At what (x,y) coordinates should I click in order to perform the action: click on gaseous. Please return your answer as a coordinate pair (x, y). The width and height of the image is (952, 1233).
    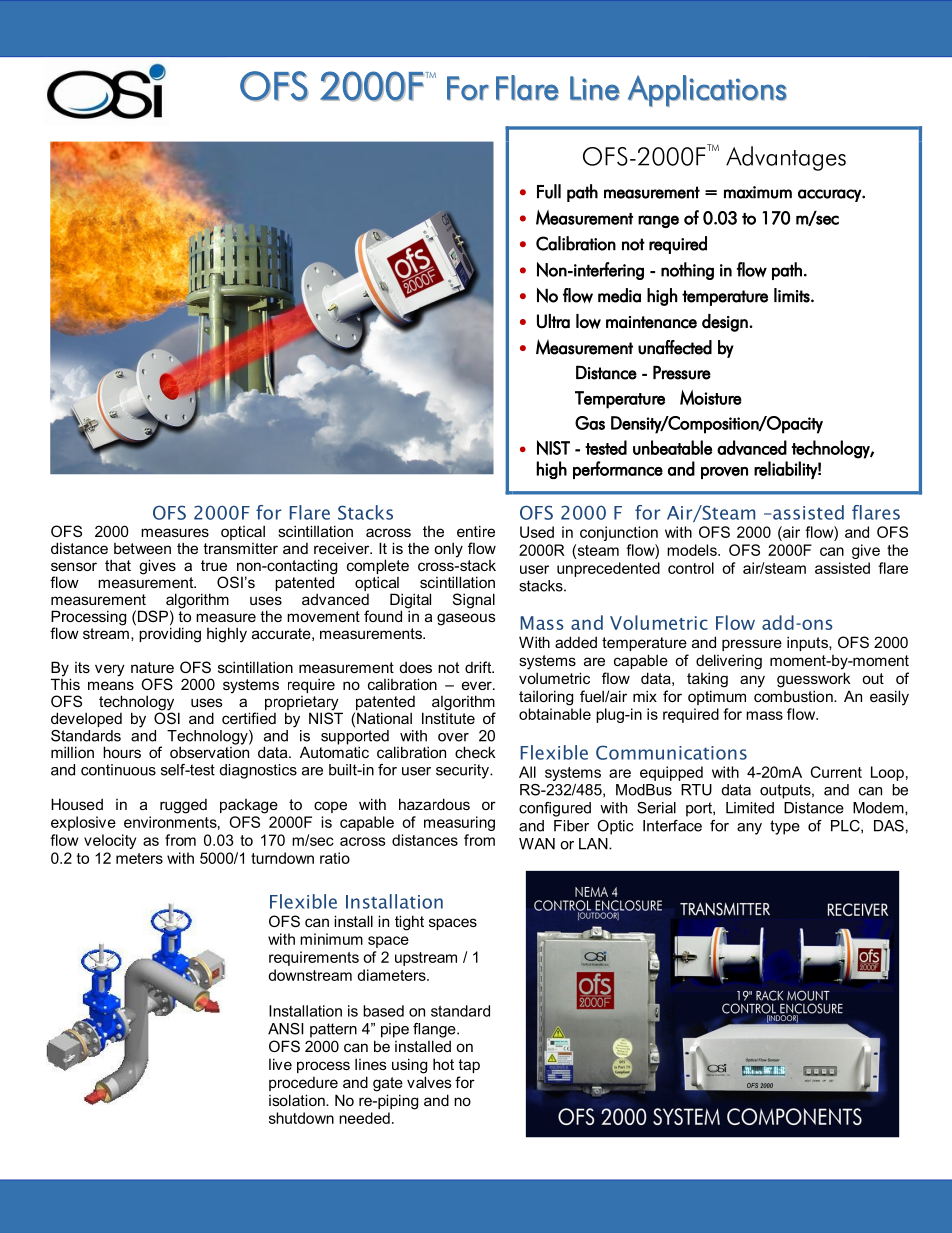
    Looking at the image, I should click on (466, 619).
